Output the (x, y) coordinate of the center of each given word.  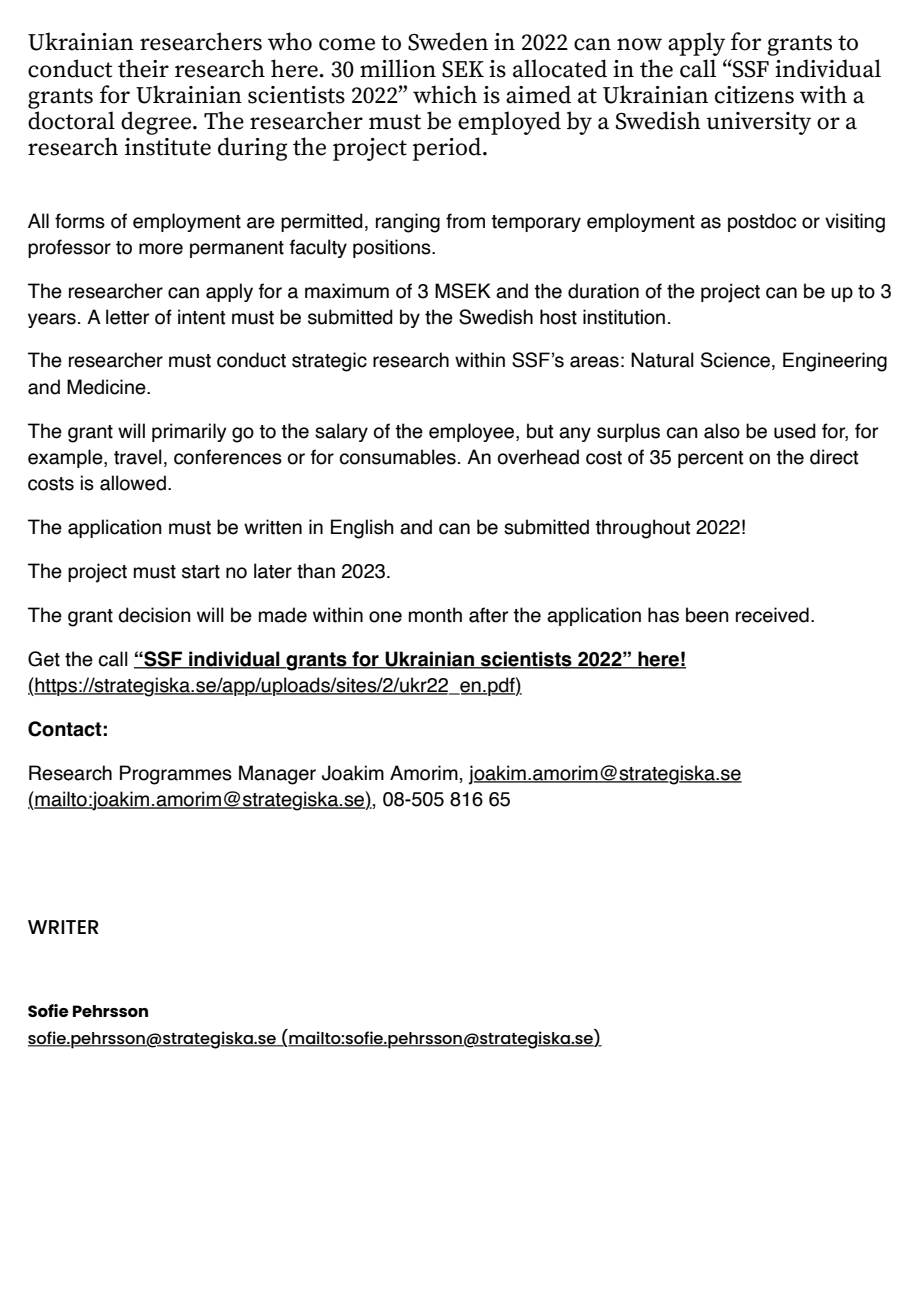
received (772, 615)
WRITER (63, 927)
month (435, 615)
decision (154, 615)
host (558, 317)
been (707, 615)
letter (127, 317)
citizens (754, 95)
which (445, 94)
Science (735, 360)
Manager (277, 775)
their (143, 68)
